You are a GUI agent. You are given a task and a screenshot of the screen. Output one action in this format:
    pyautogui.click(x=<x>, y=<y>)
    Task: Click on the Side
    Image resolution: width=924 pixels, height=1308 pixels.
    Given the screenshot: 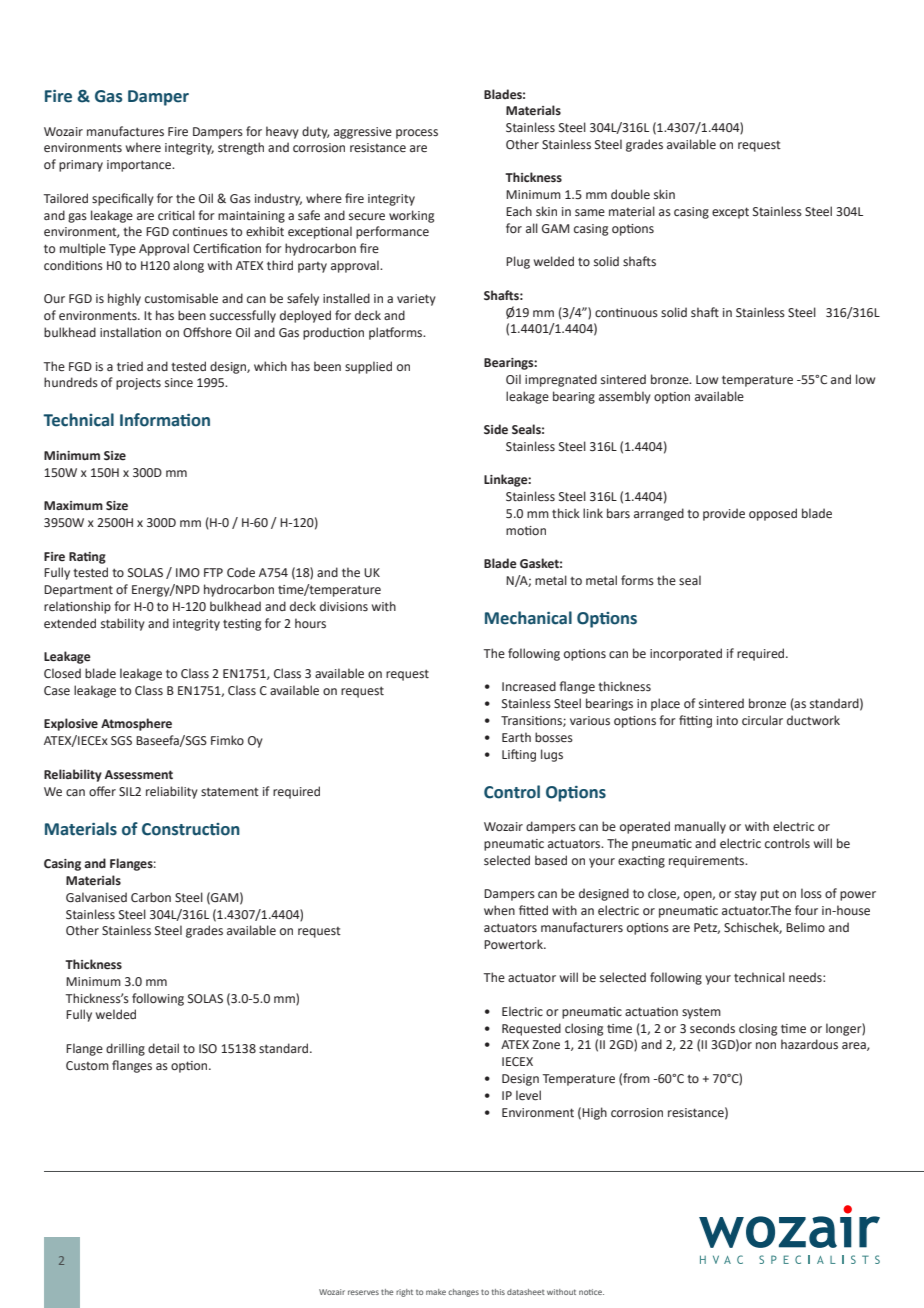 What is the action you would take?
    pyautogui.click(x=496, y=429)
